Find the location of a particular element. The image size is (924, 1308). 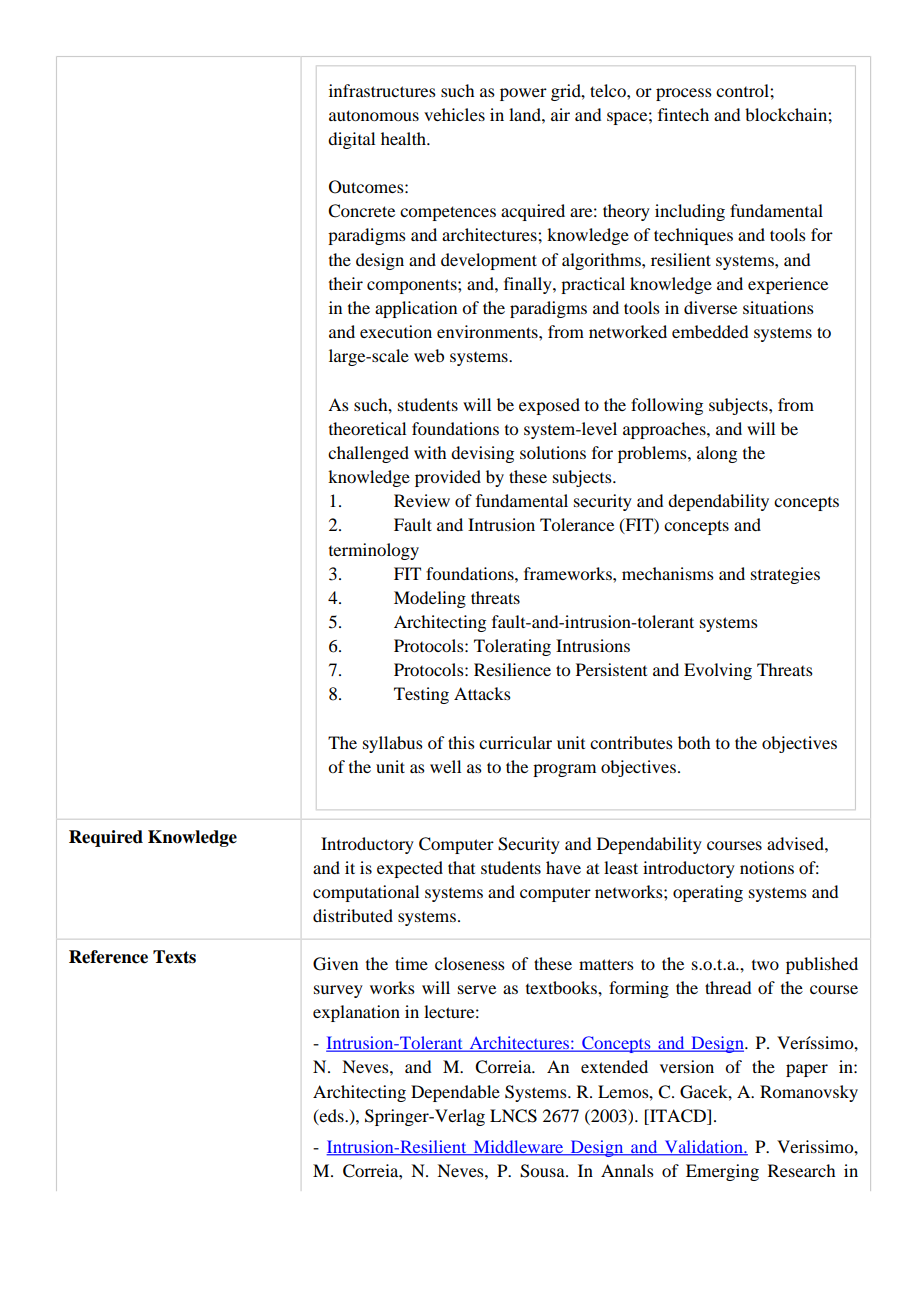

this is located at coordinates (461, 742).
